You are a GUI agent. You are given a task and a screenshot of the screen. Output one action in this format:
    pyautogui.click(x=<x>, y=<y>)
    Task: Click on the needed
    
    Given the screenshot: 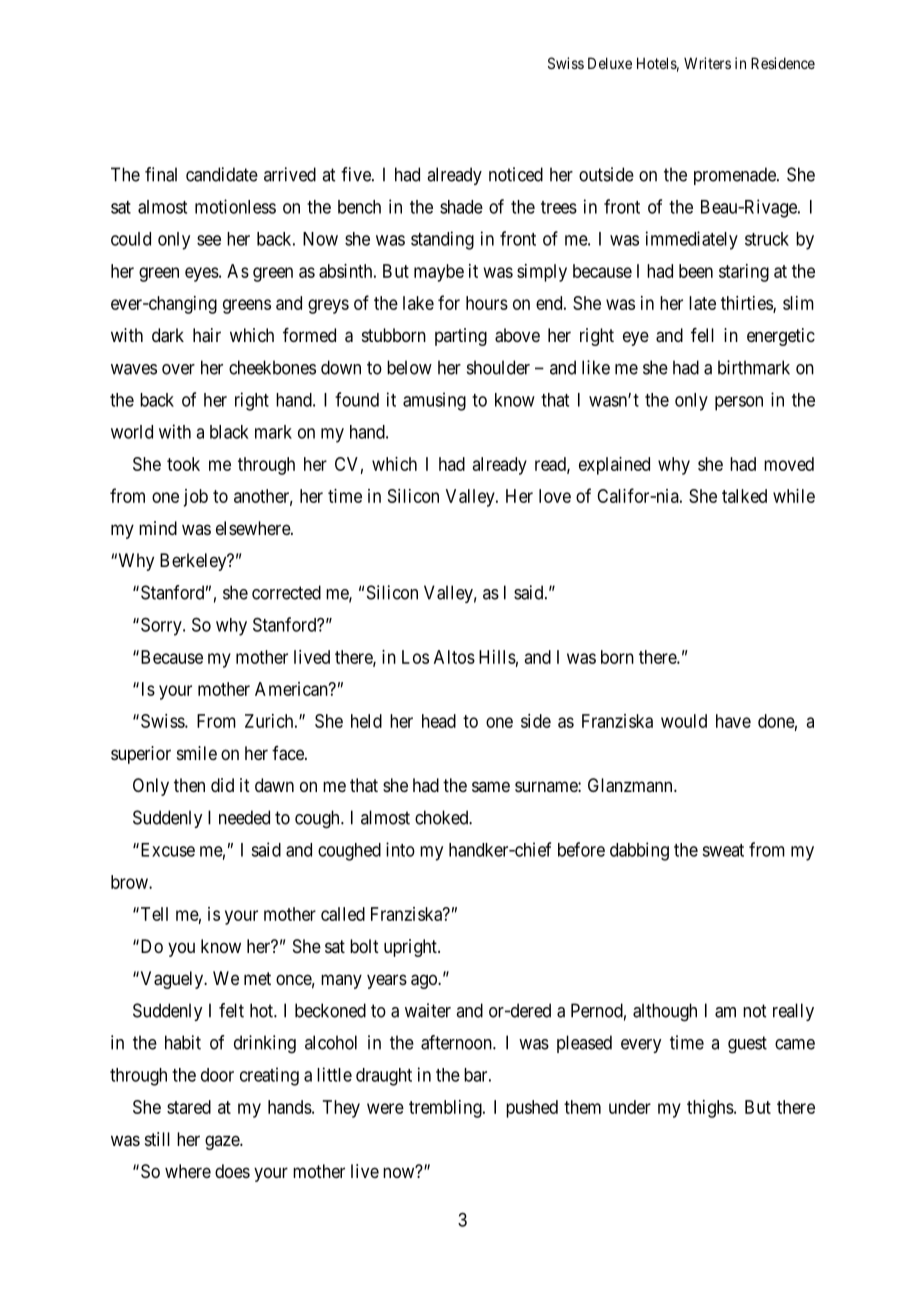 What is the action you would take?
    pyautogui.click(x=244, y=817)
